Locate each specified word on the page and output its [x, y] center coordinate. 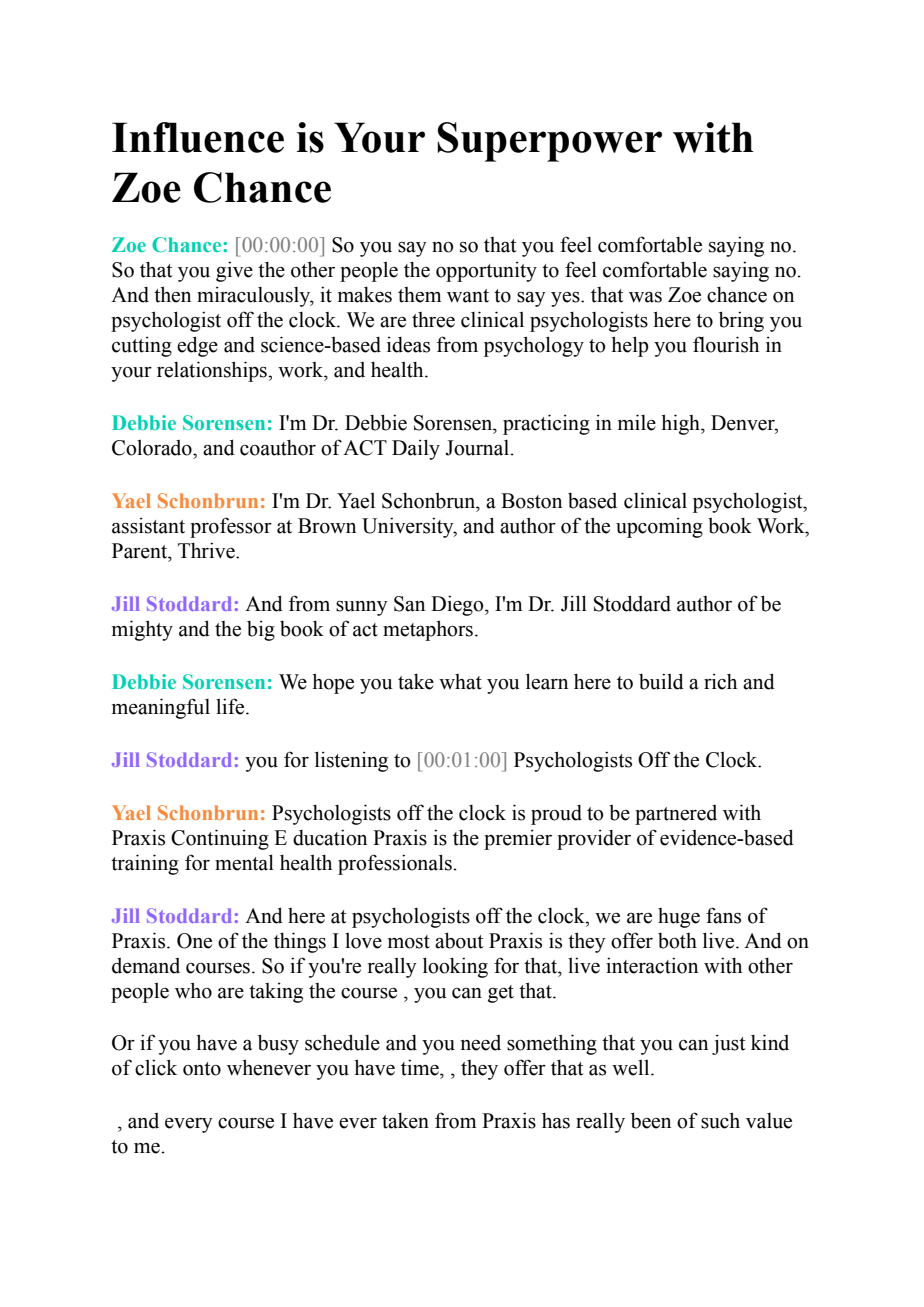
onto [202, 1069]
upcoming [659, 527]
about [459, 940]
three [433, 320]
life [231, 706]
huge [679, 918]
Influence [198, 137]
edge [197, 346]
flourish [726, 344]
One [194, 941]
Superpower [549, 142]
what [460, 682]
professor [231, 527]
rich [720, 681]
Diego [458, 605]
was [645, 297]
